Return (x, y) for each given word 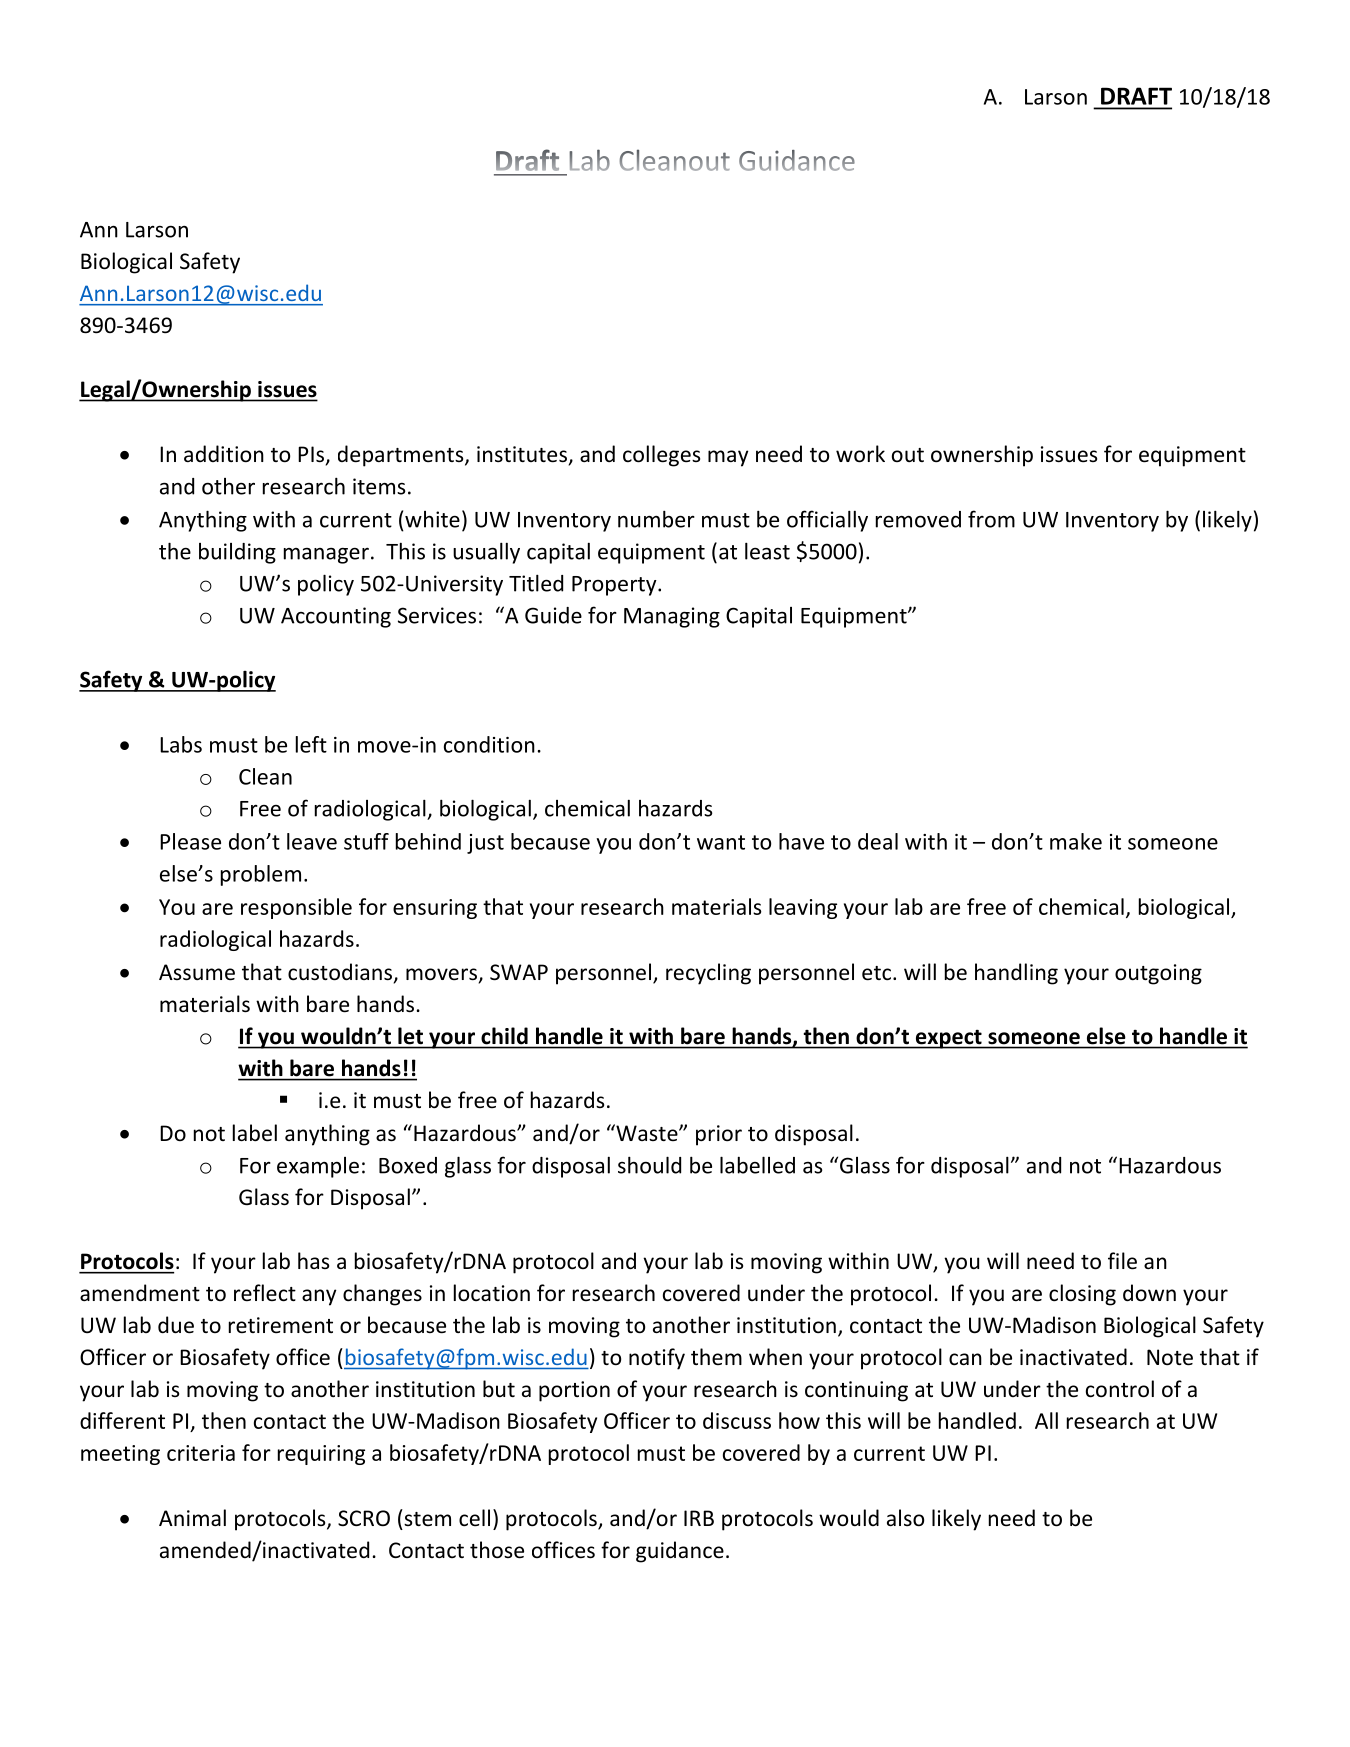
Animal (192, 1517)
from (991, 519)
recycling (708, 974)
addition (224, 454)
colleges (661, 456)
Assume (197, 972)
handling (1016, 974)
